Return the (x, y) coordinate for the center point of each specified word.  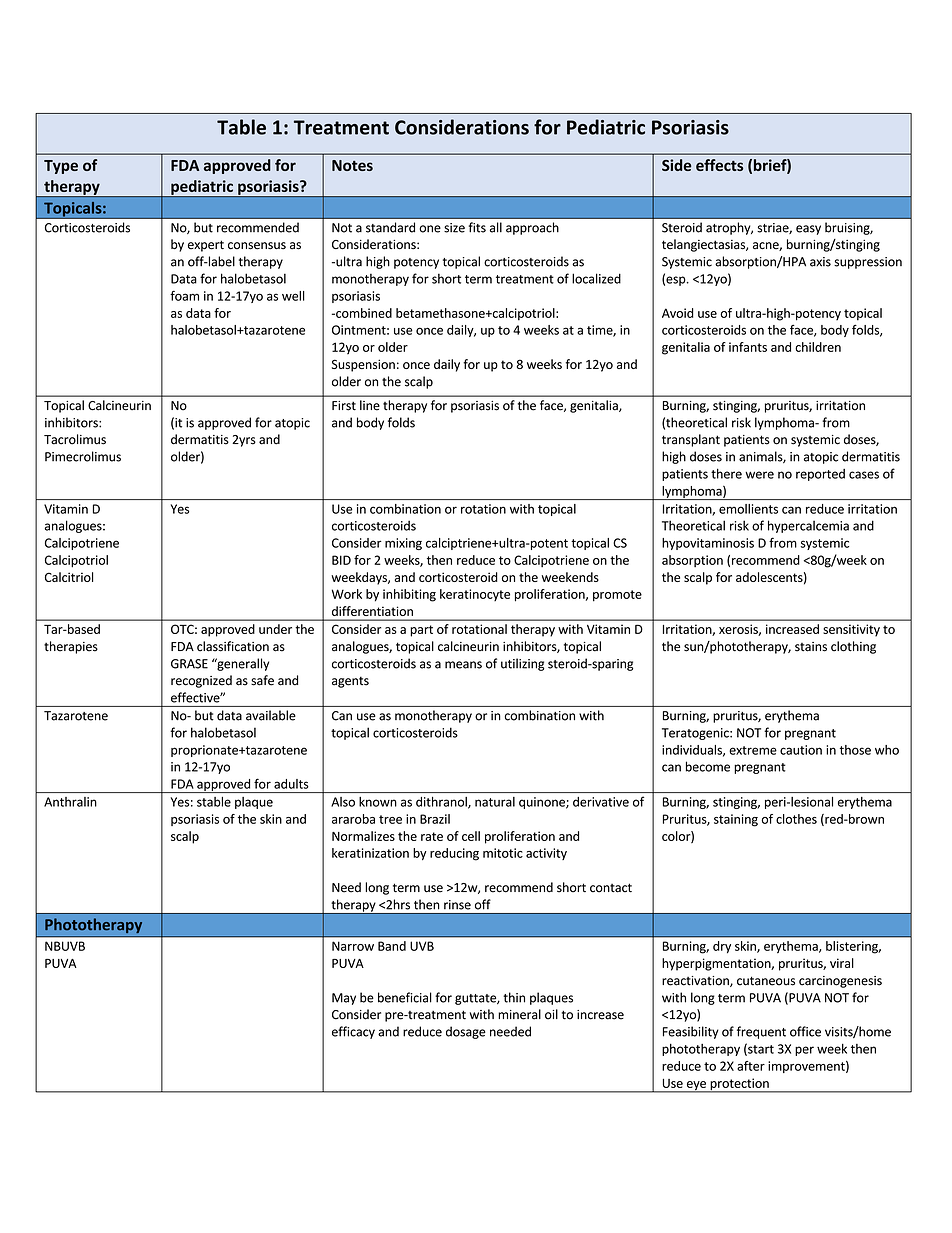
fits (477, 227)
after (751, 1066)
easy (808, 230)
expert (206, 246)
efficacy (353, 1032)
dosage (466, 1032)
